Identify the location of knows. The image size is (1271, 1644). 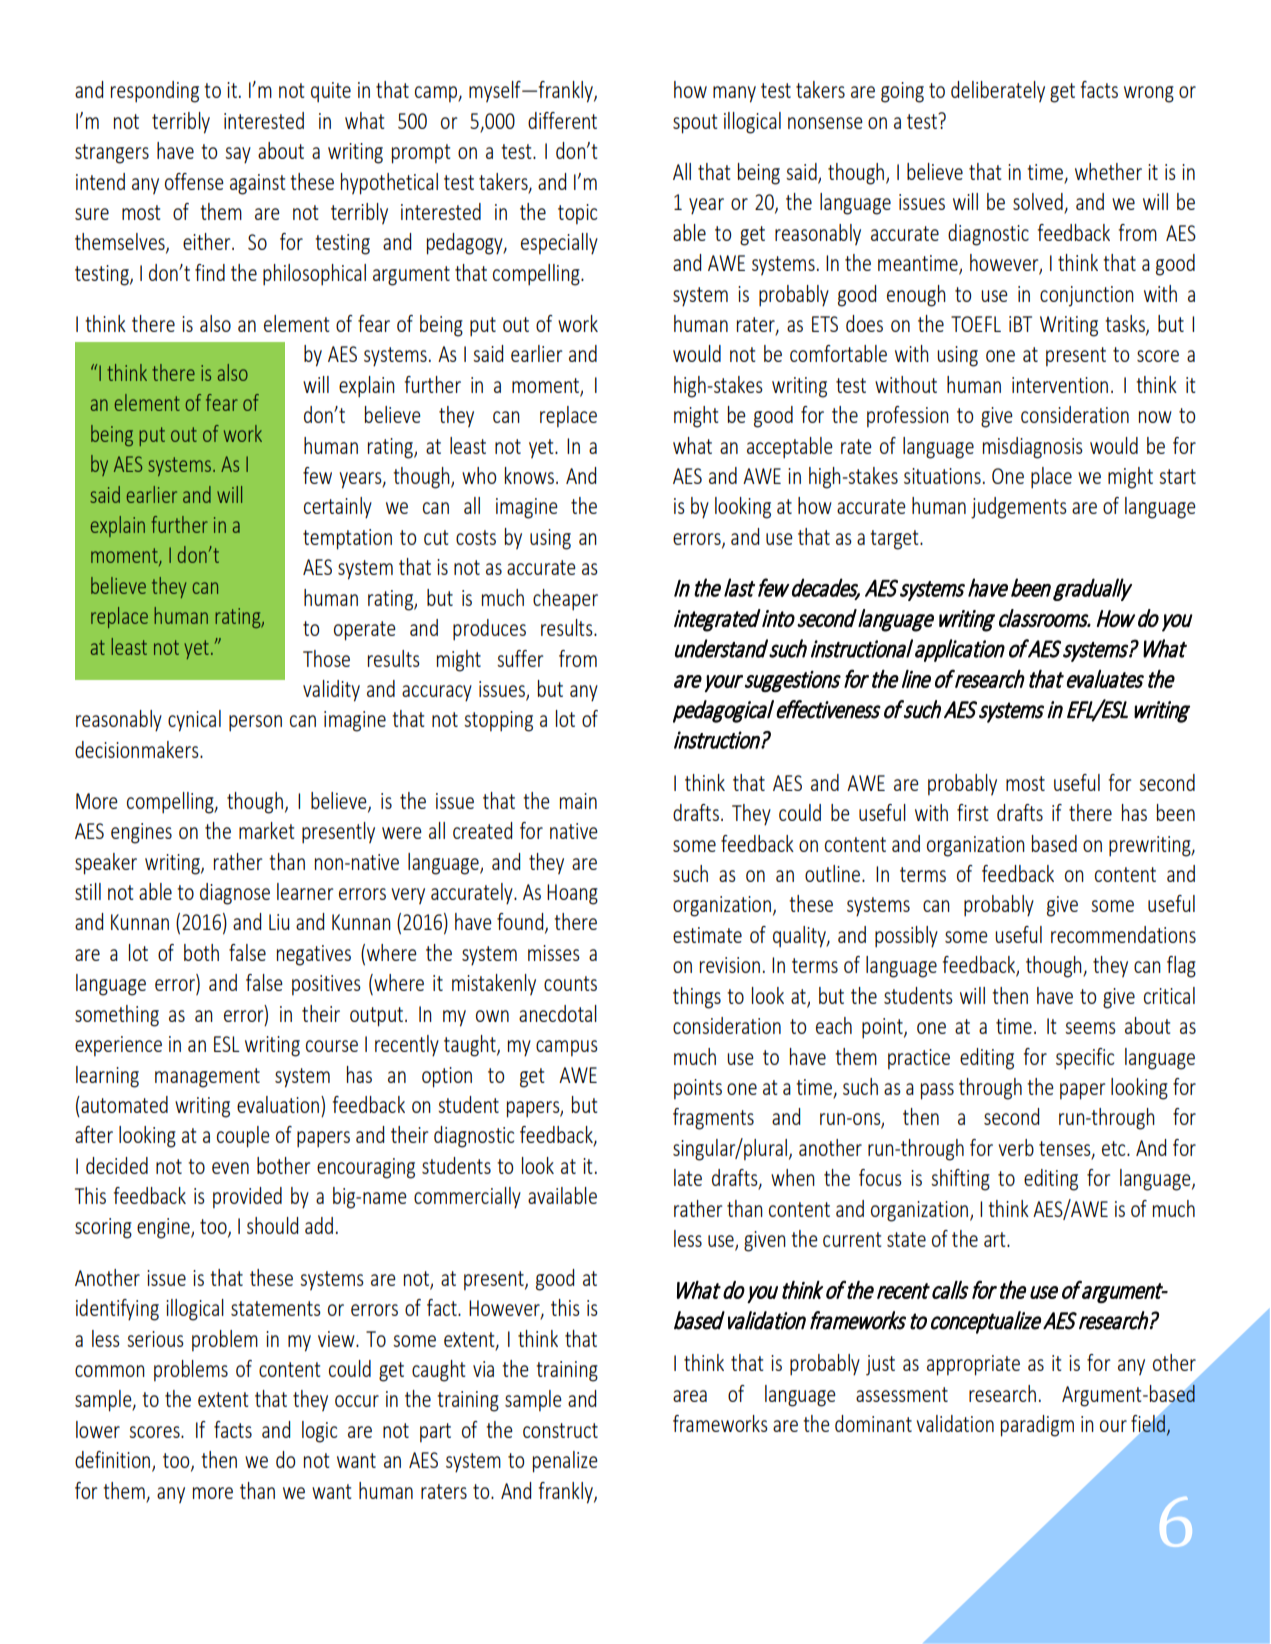
(529, 475).
